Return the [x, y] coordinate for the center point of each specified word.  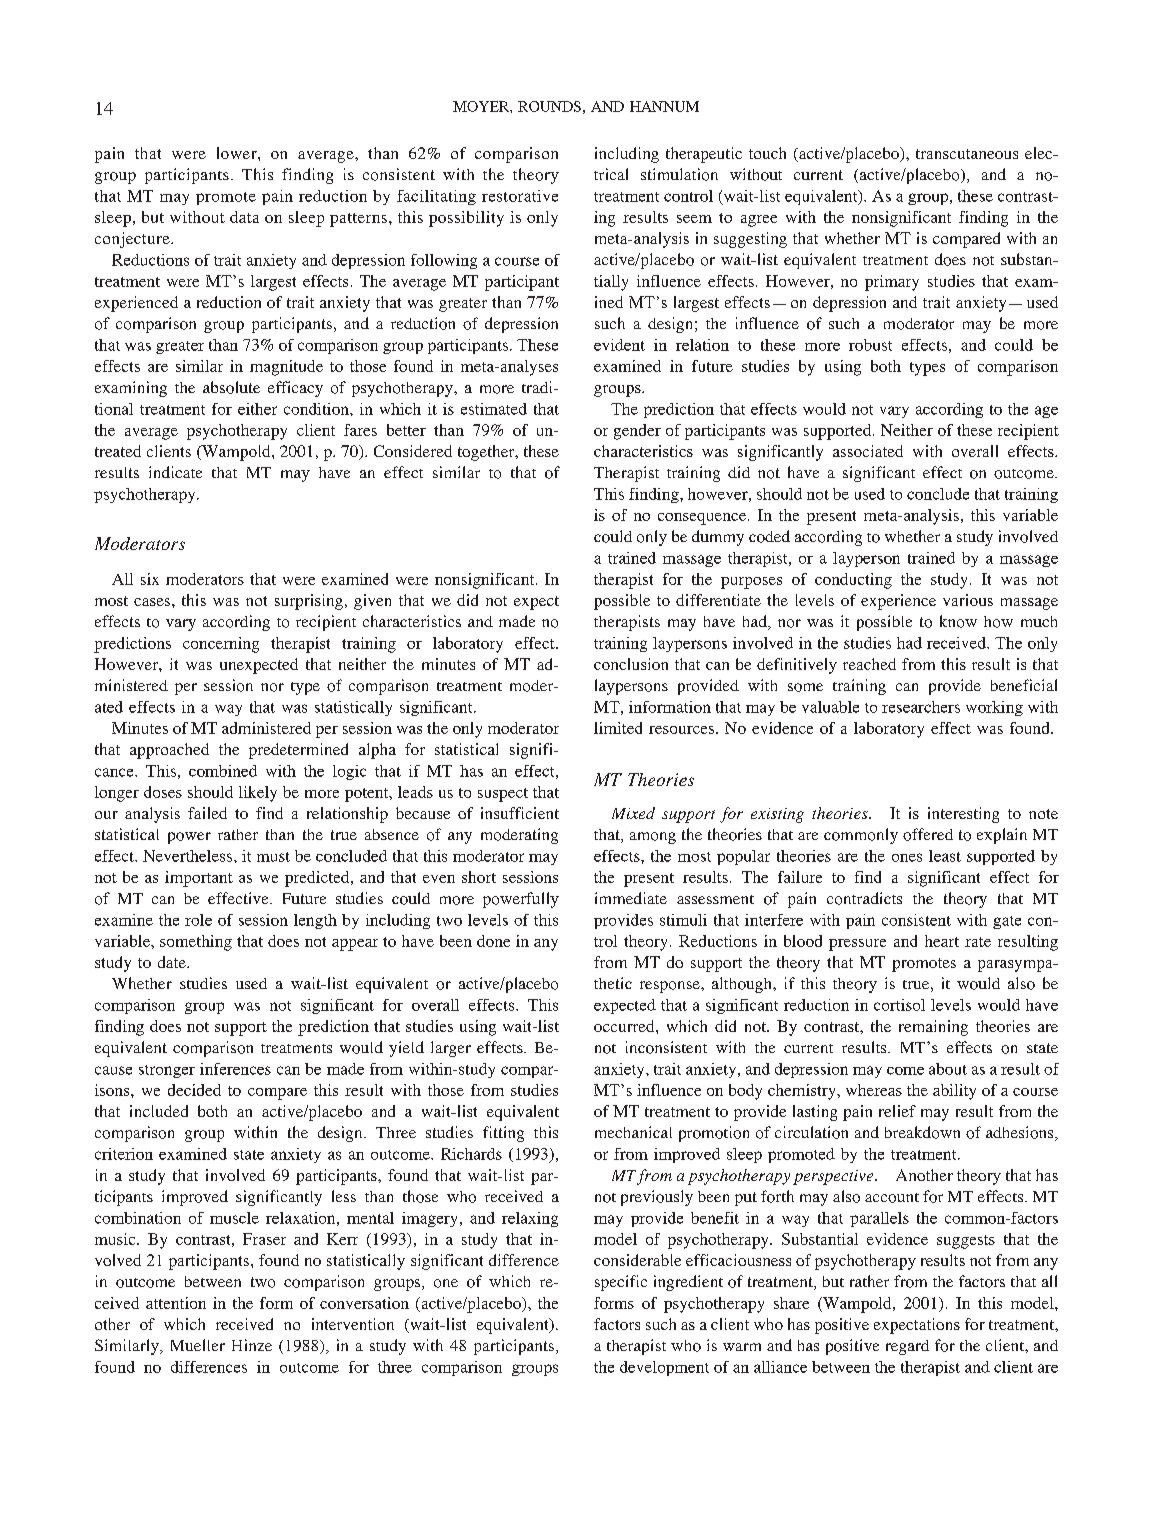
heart [942, 941]
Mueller [198, 1345]
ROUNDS [549, 106]
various [968, 600]
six [150, 579]
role [198, 920]
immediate [631, 898]
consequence [702, 519]
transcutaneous [967, 154]
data [244, 217]
